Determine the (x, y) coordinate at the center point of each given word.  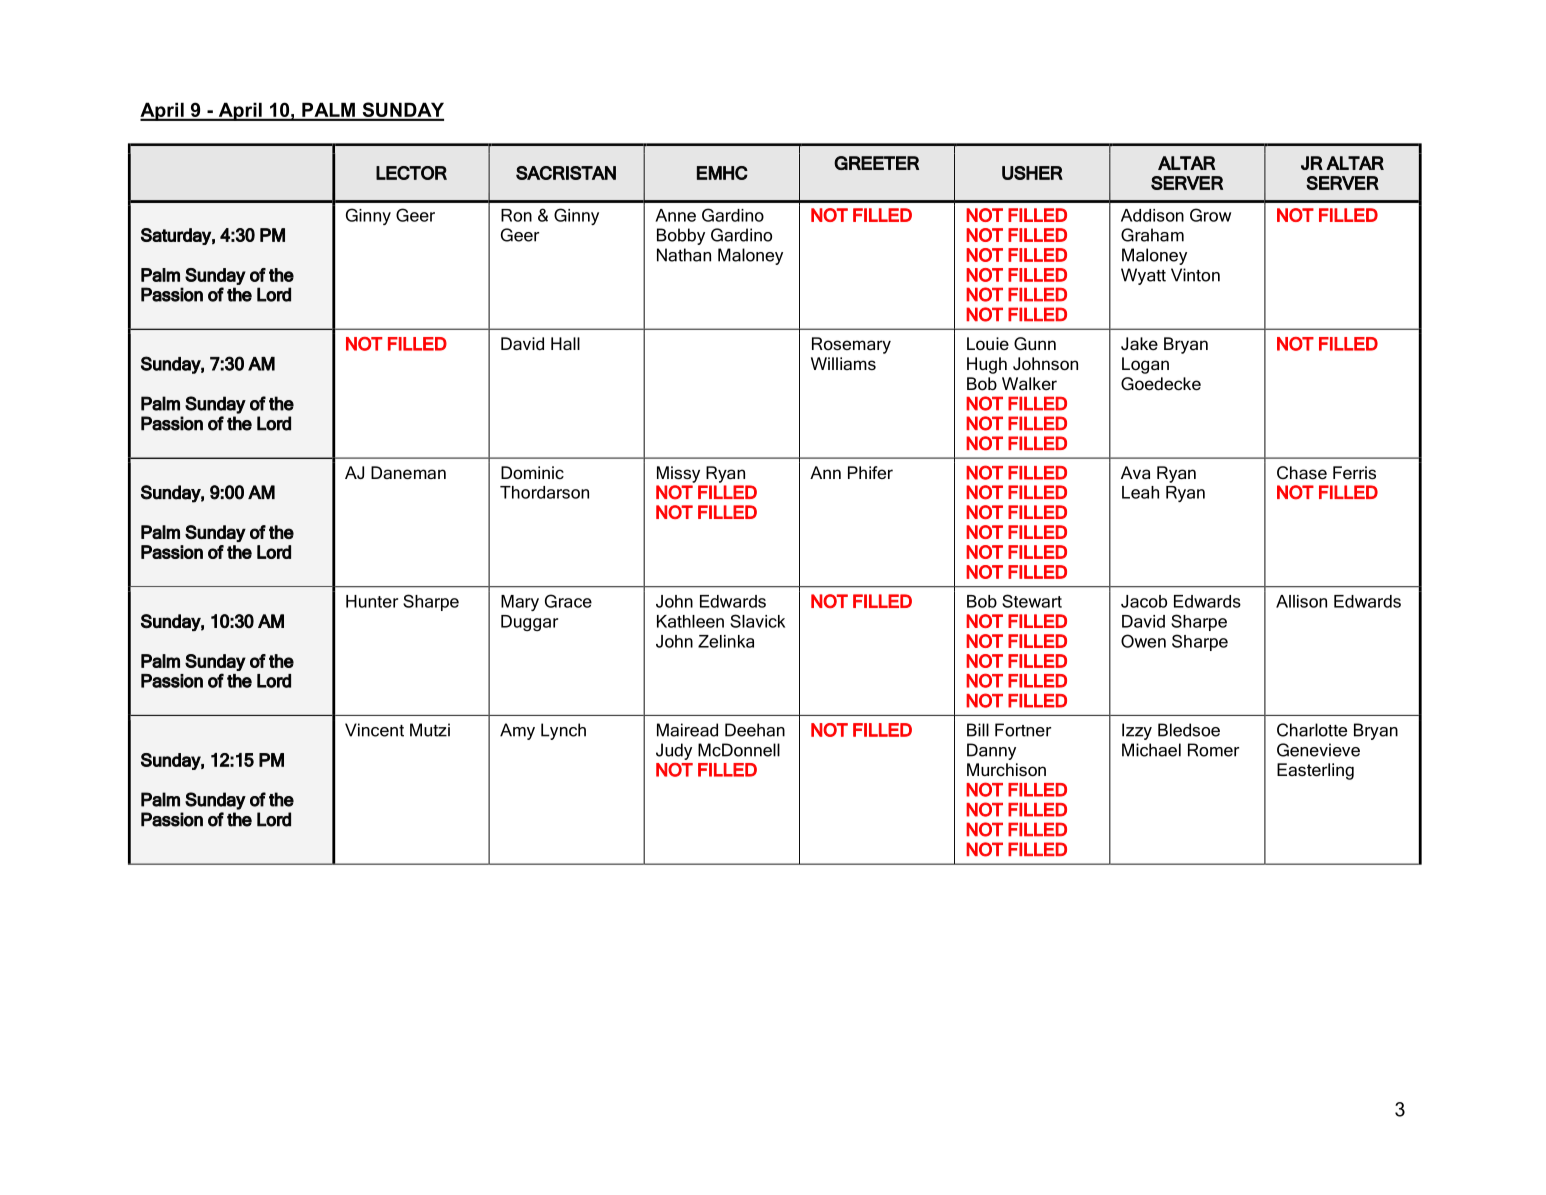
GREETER (876, 163)
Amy (517, 731)
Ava (1135, 473)
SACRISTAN (566, 173)
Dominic (532, 472)
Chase (1302, 473)
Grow (1210, 215)
